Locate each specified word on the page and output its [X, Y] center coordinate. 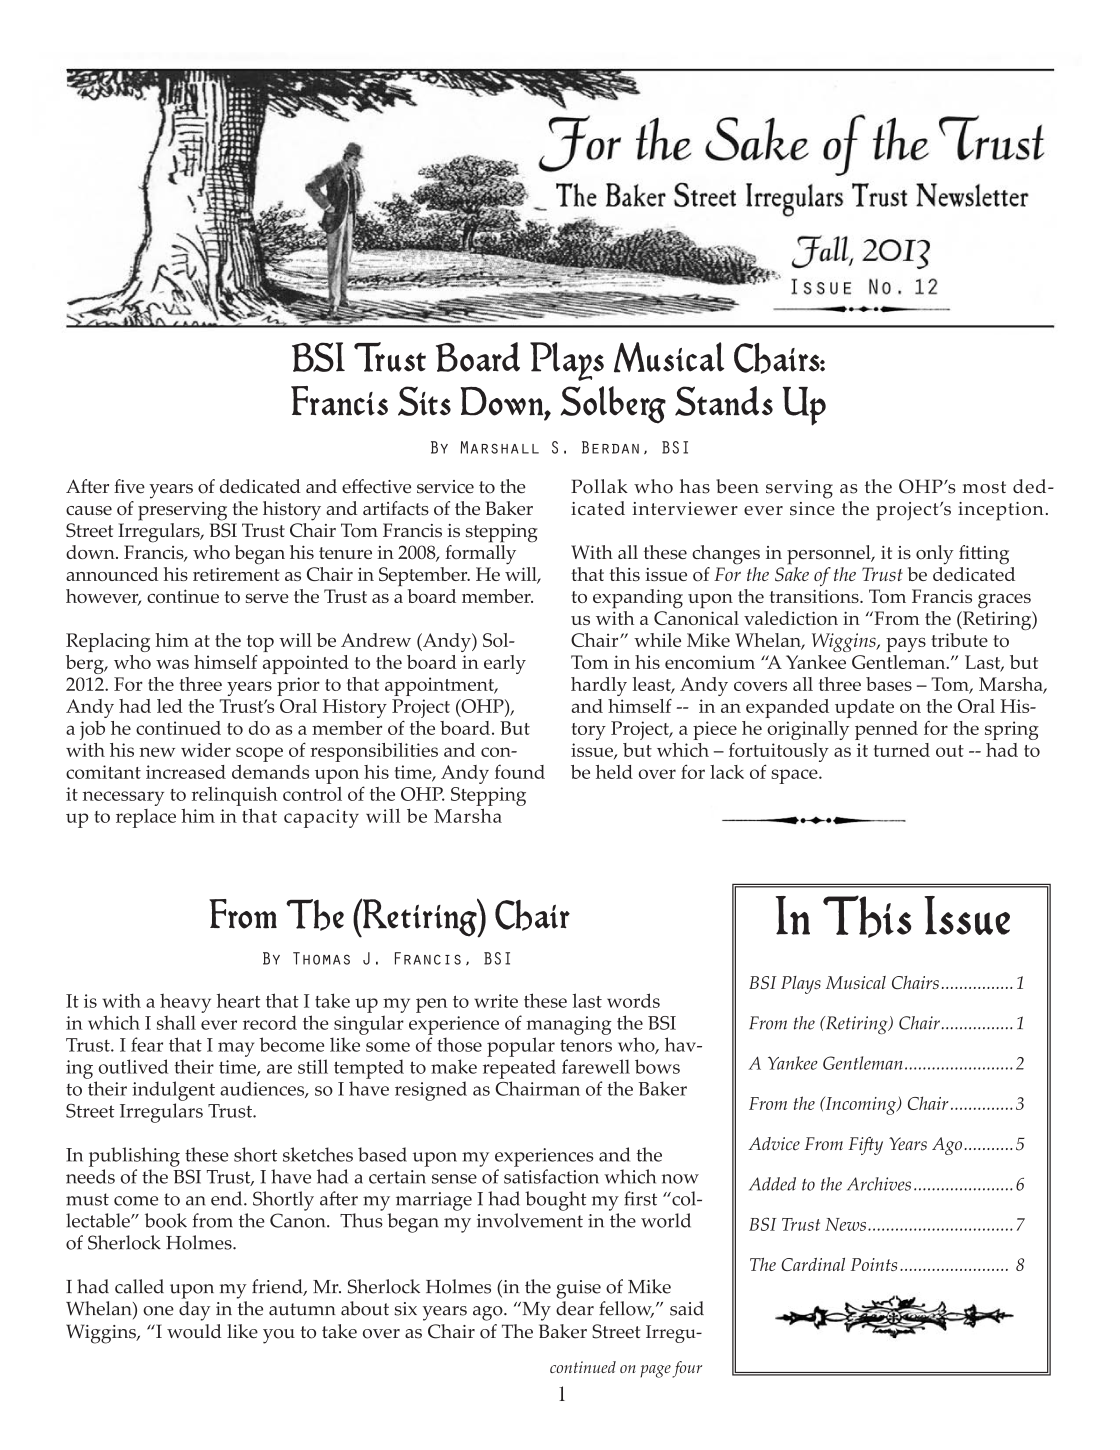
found [520, 771]
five [129, 486]
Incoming [860, 1105]
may [236, 1049]
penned [886, 730]
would [194, 1331]
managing [569, 1025]
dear [575, 1308]
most [984, 487]
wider [206, 750]
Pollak [599, 486]
